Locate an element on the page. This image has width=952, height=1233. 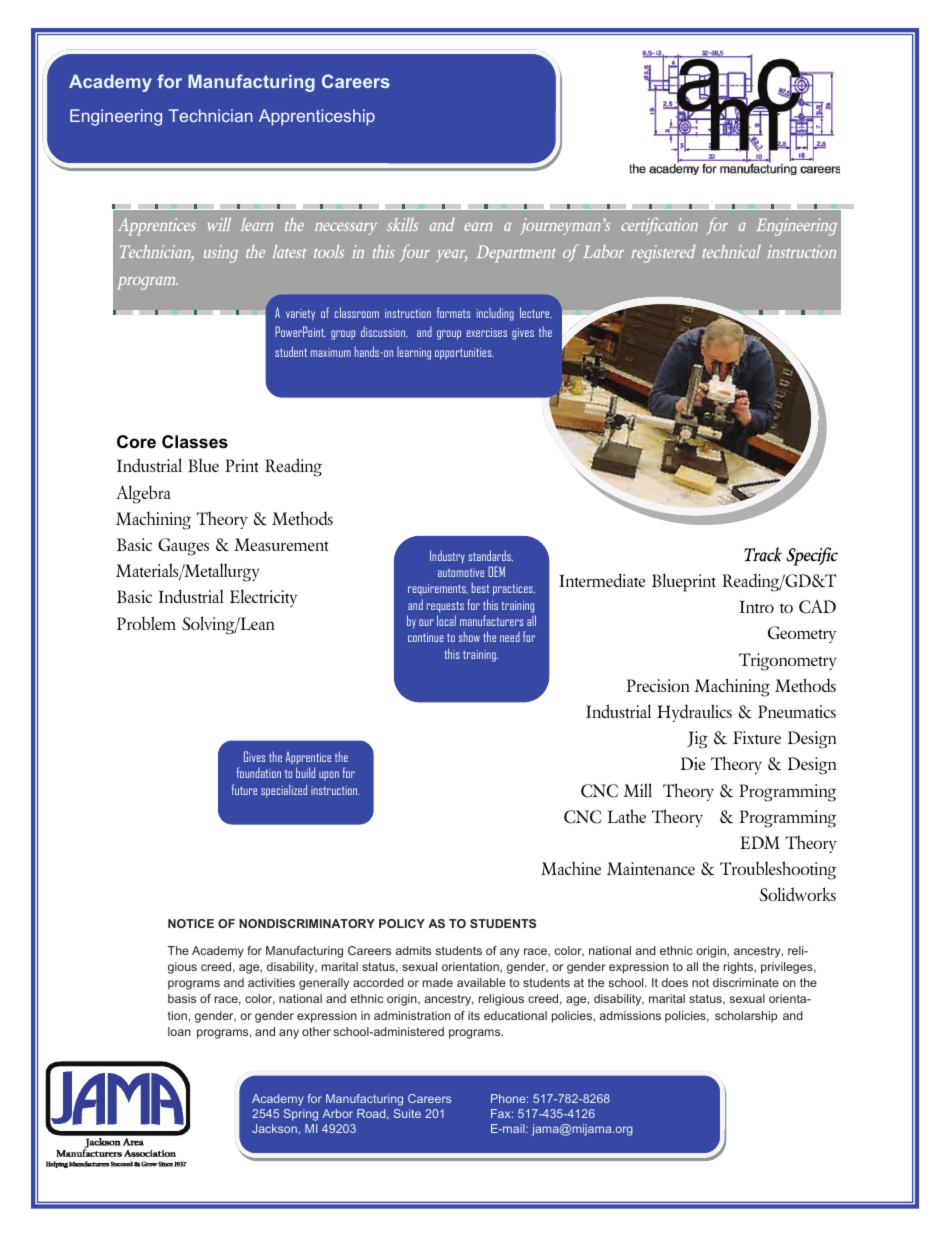
scholarship is located at coordinates (746, 1017).
